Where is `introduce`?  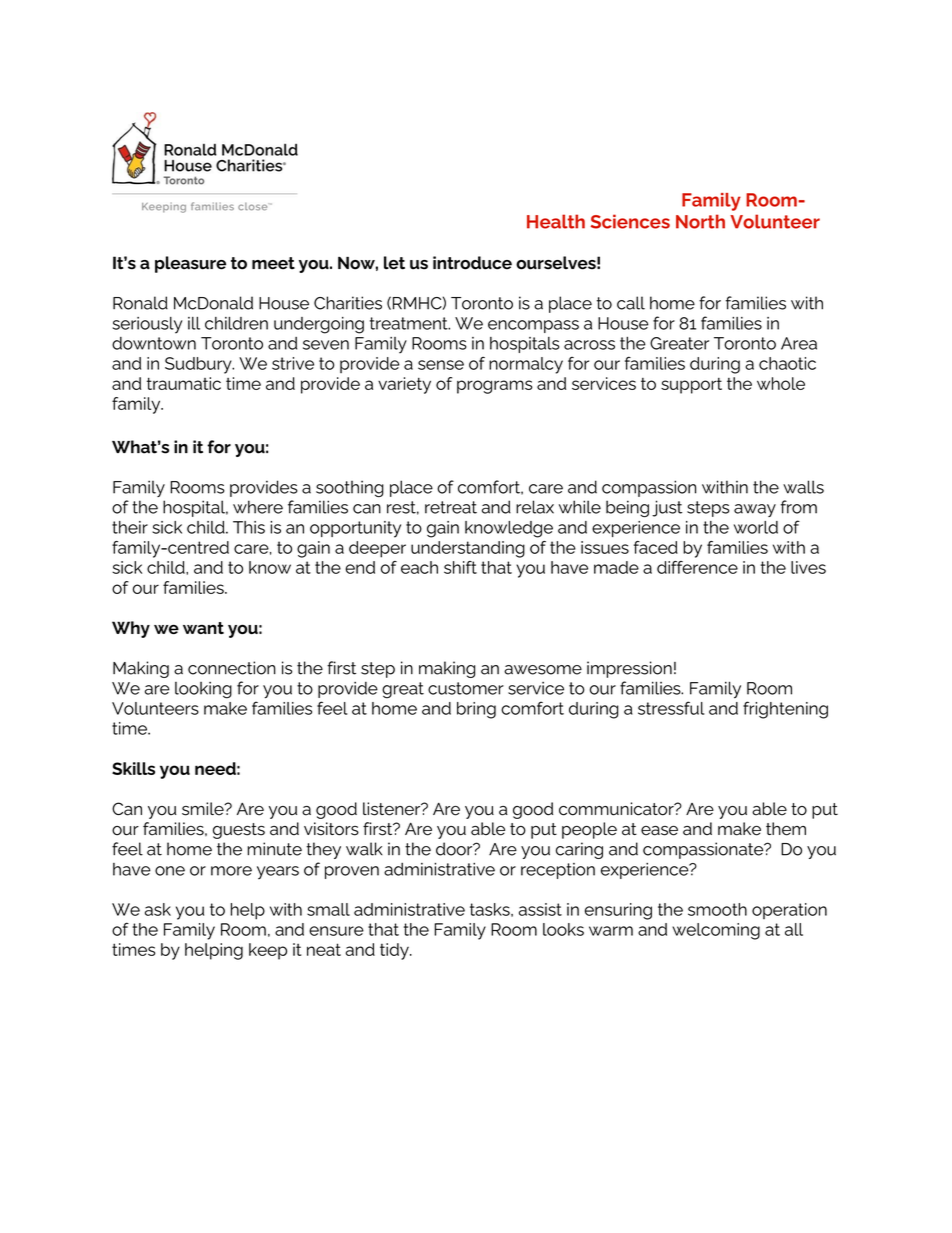 introduce is located at coordinates (472, 263).
